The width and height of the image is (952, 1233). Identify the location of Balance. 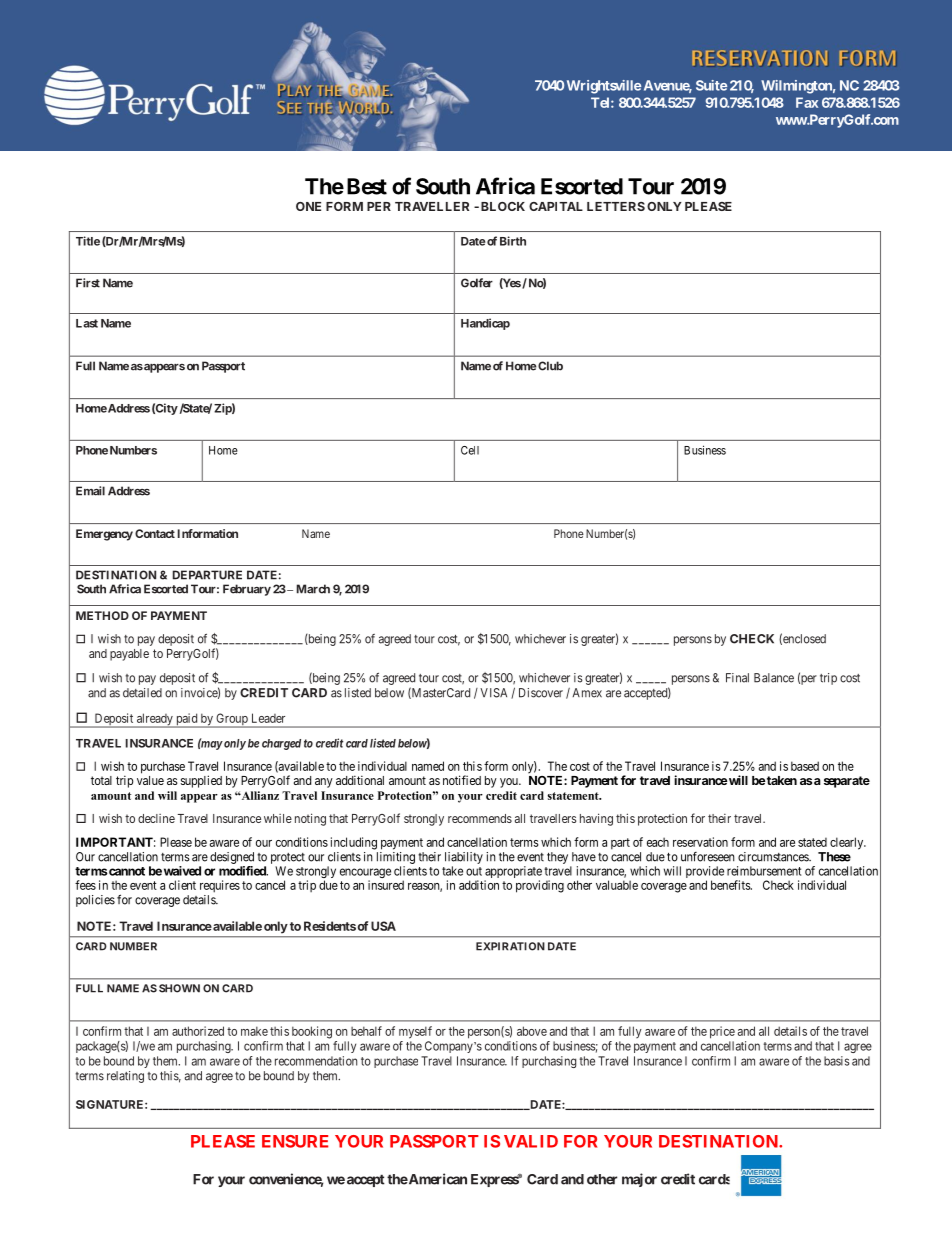
(774, 678).
